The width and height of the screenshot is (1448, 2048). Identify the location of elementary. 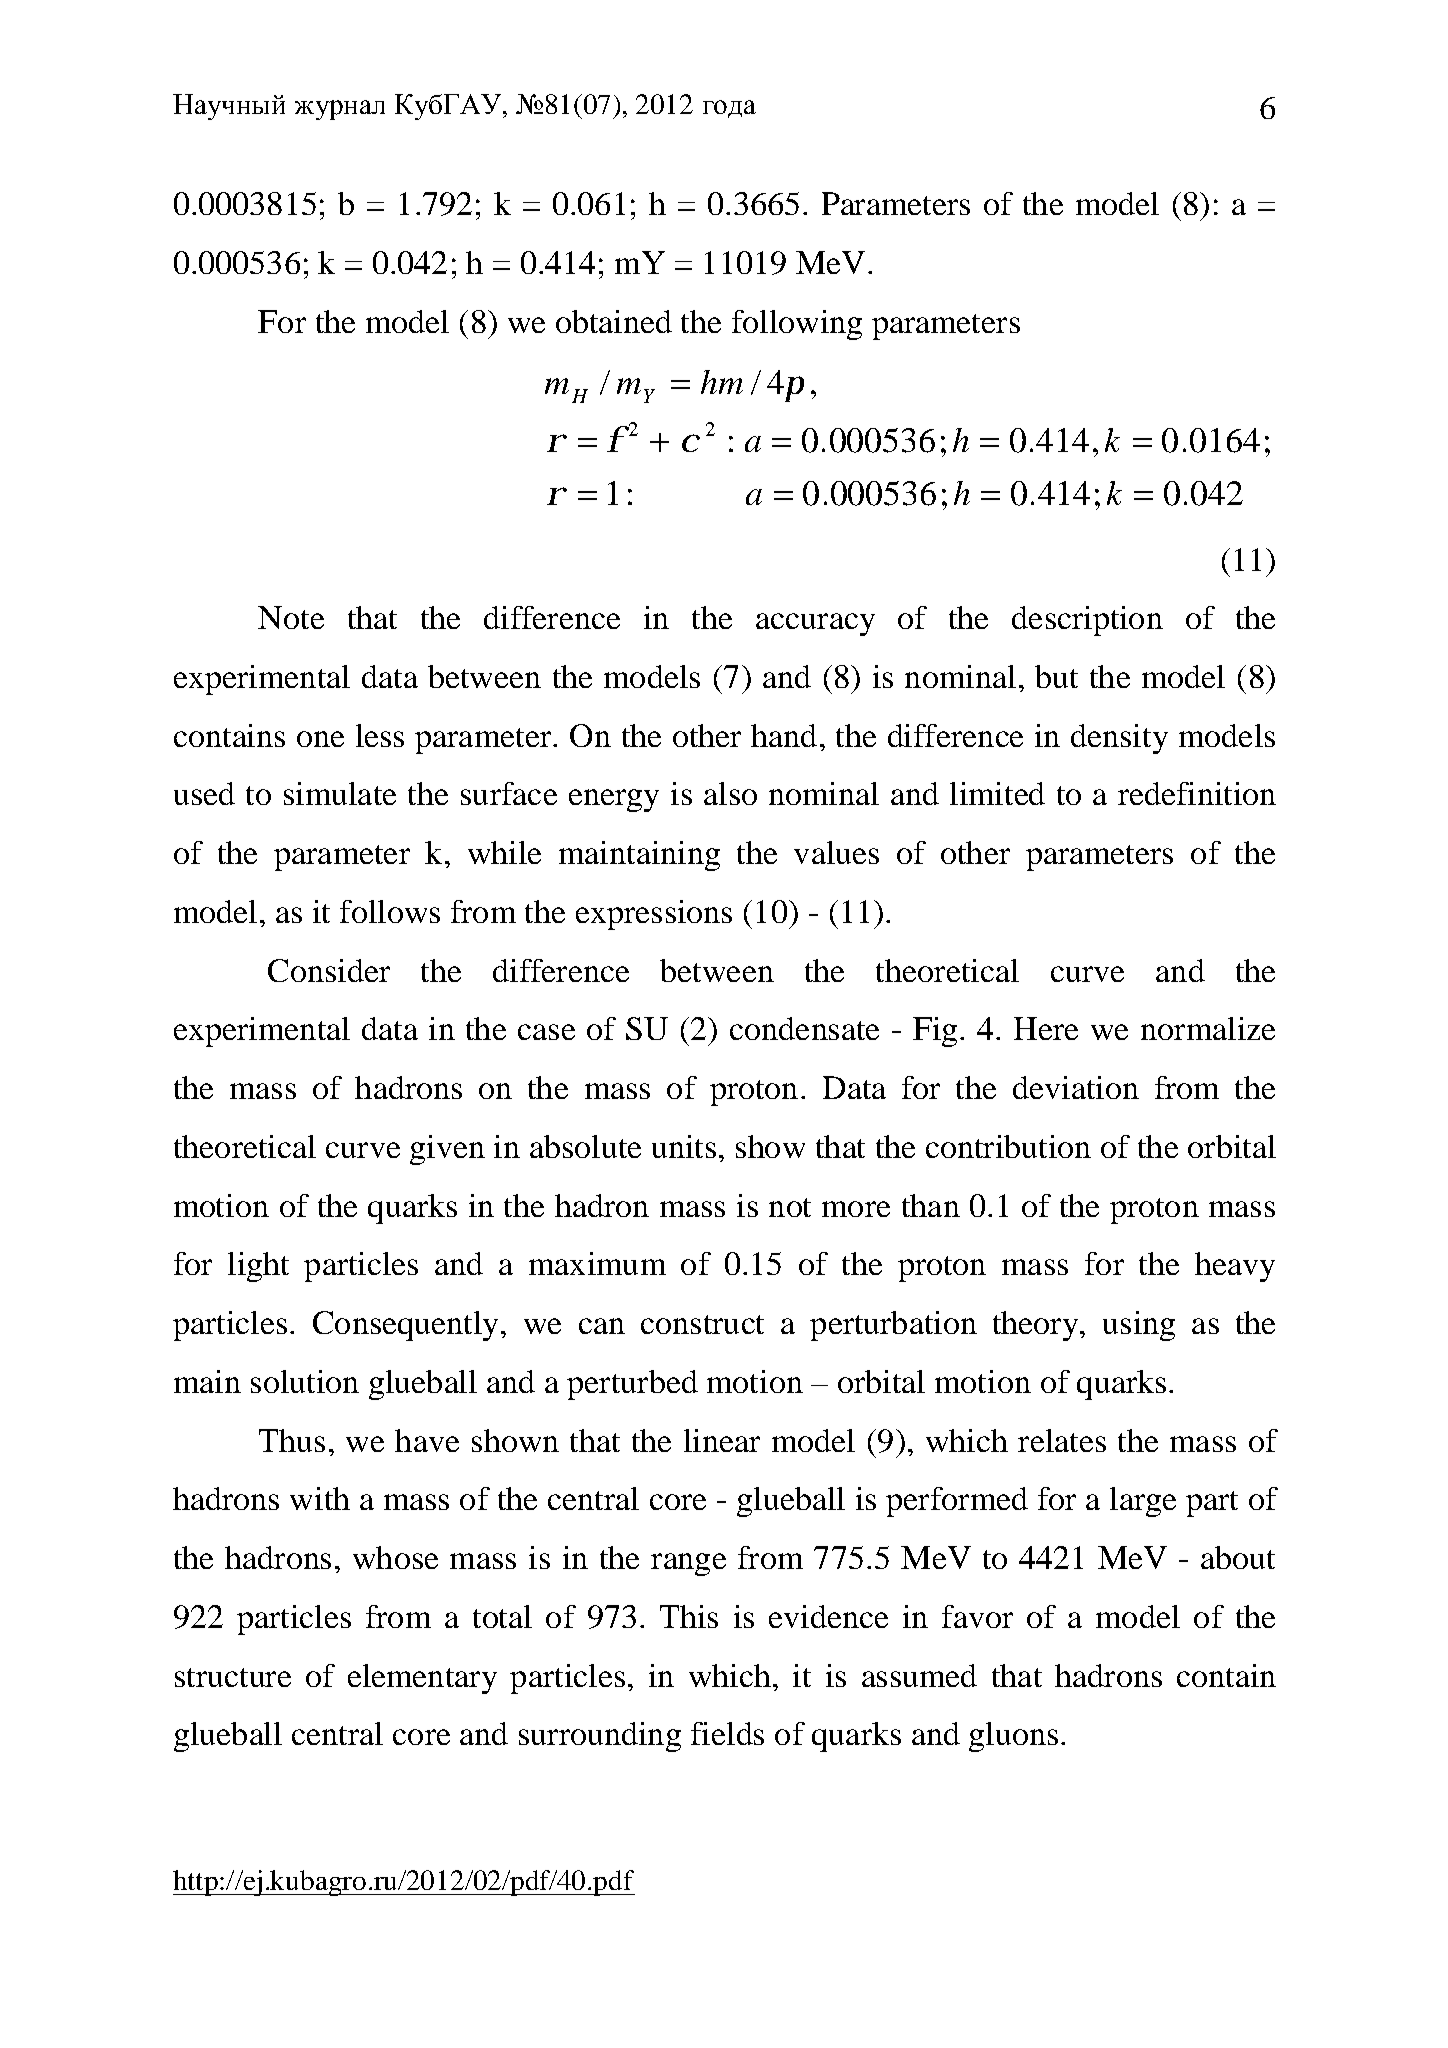
(422, 1679).
